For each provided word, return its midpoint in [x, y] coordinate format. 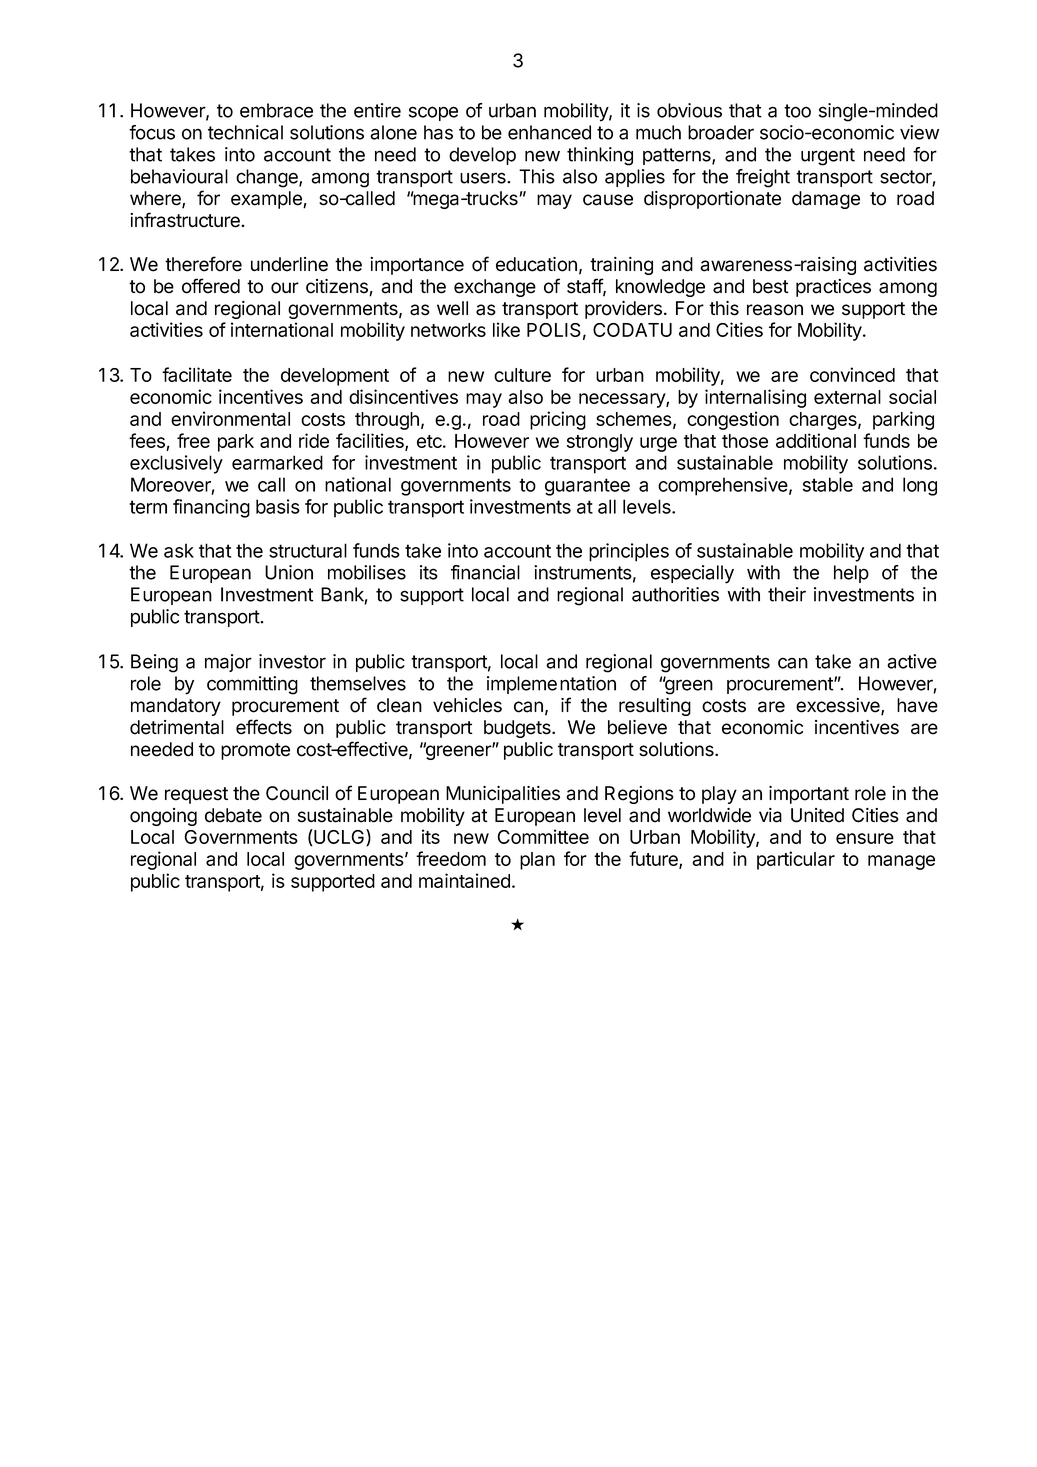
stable [828, 484]
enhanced [549, 132]
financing [211, 508]
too [797, 111]
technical [245, 132]
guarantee [587, 487]
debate [233, 815]
